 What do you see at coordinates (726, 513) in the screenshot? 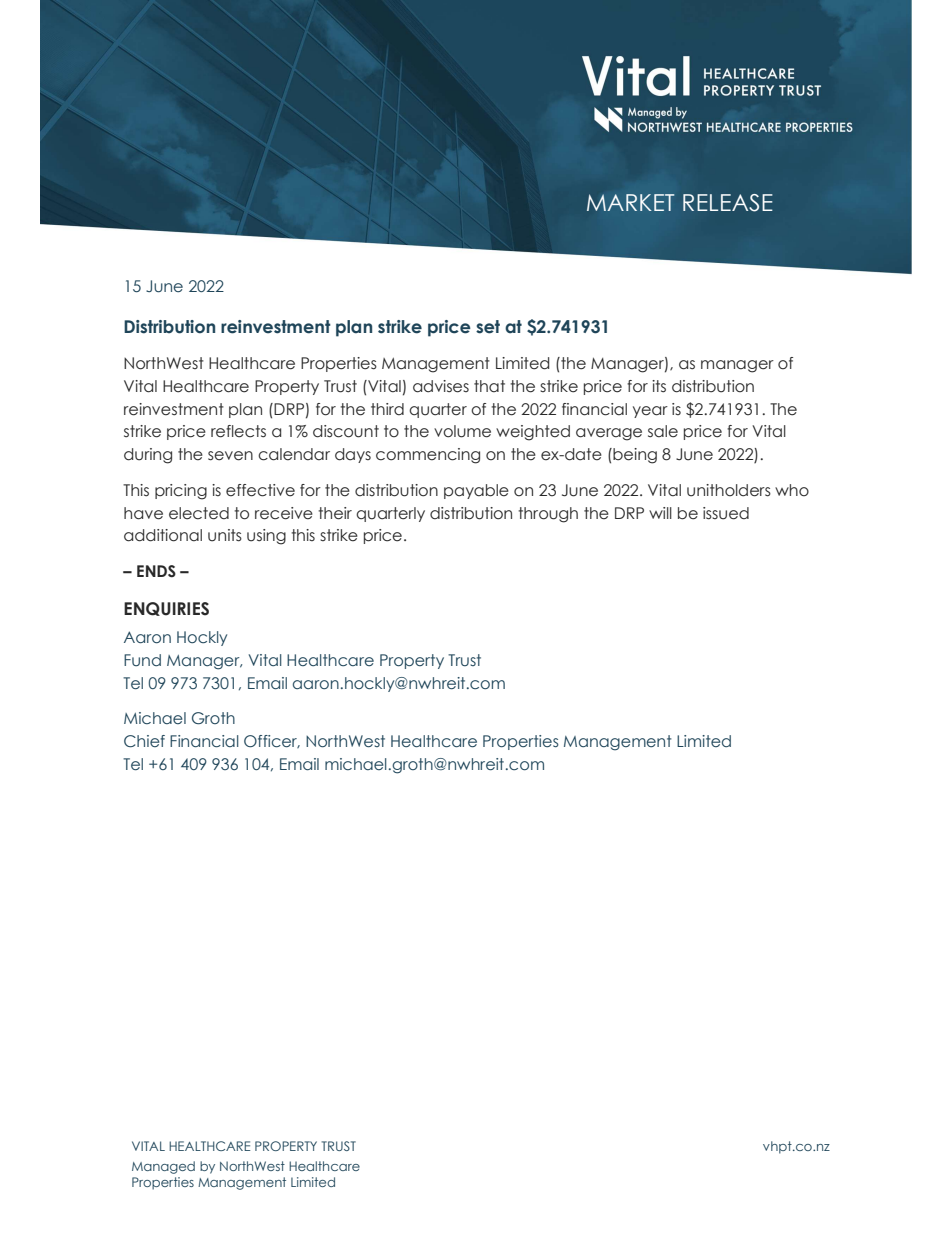
I see `issued` at bounding box center [726, 513].
